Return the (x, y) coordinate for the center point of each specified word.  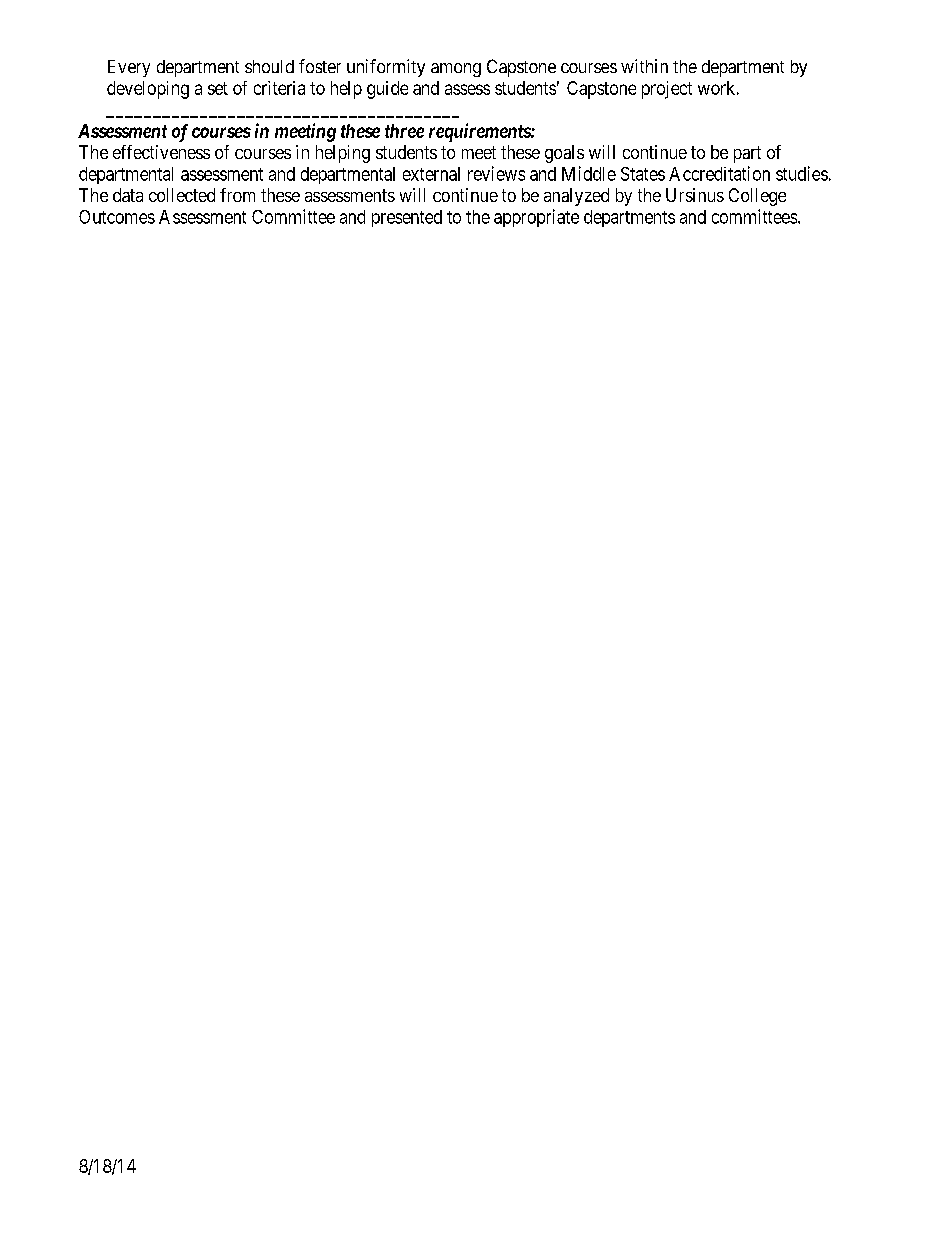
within (644, 66)
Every (129, 68)
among (456, 70)
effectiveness (161, 152)
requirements (480, 132)
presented (407, 218)
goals (564, 154)
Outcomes (117, 217)
